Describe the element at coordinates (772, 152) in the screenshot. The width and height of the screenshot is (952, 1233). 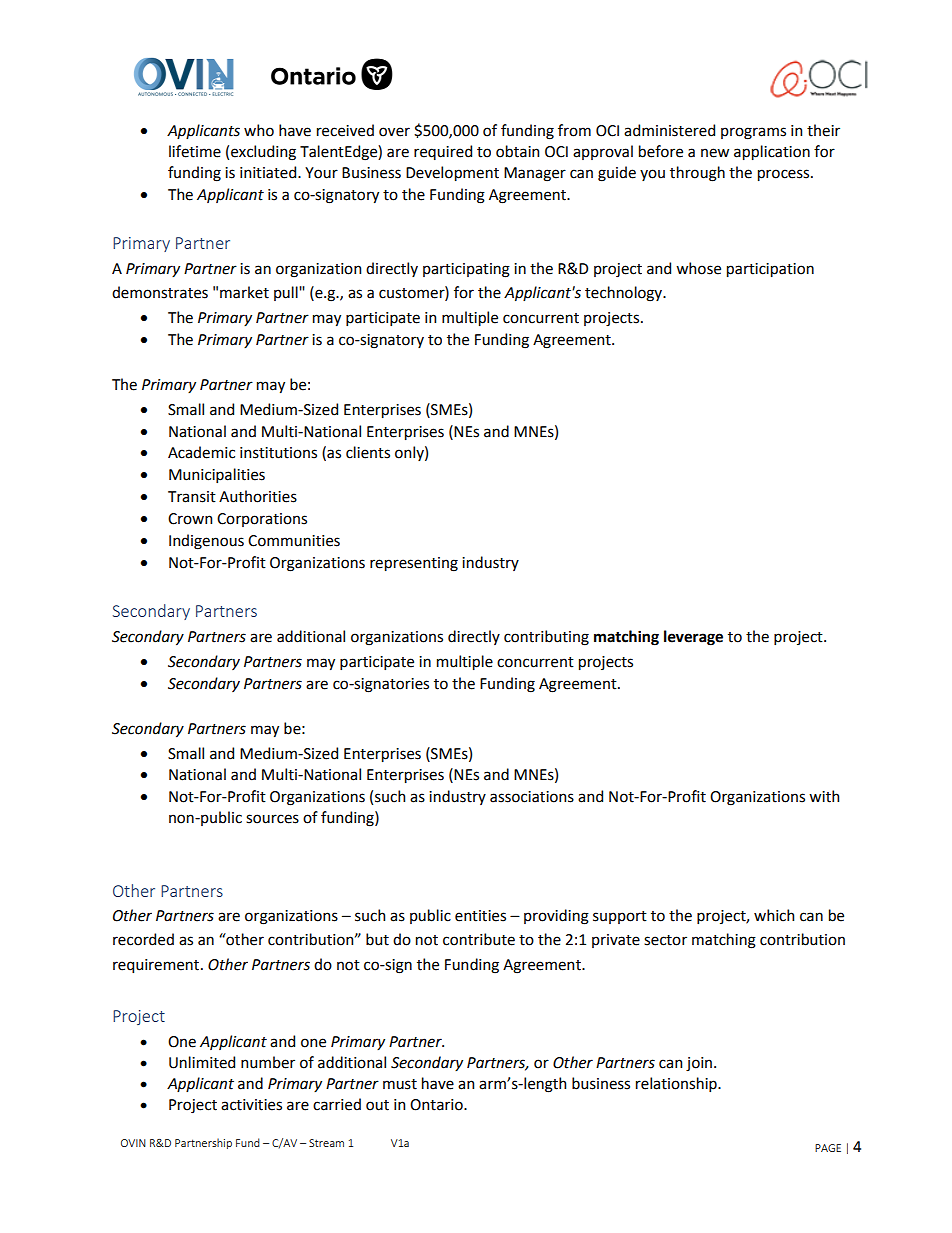
I see `application` at that location.
